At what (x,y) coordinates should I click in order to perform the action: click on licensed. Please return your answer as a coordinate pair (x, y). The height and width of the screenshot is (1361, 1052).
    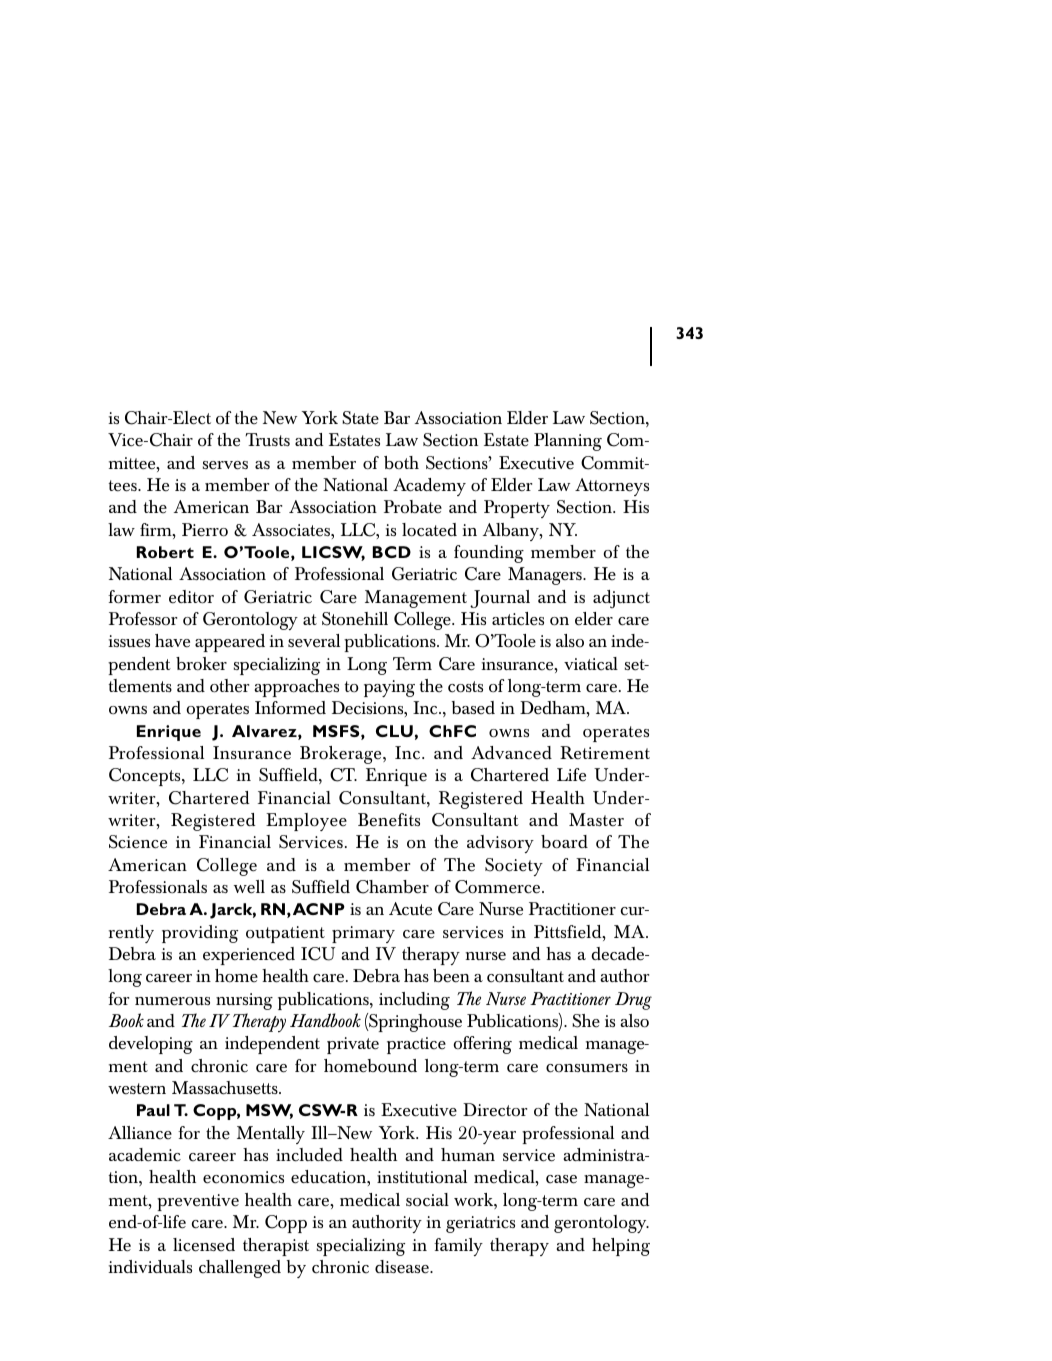
    Looking at the image, I should click on (204, 1245).
